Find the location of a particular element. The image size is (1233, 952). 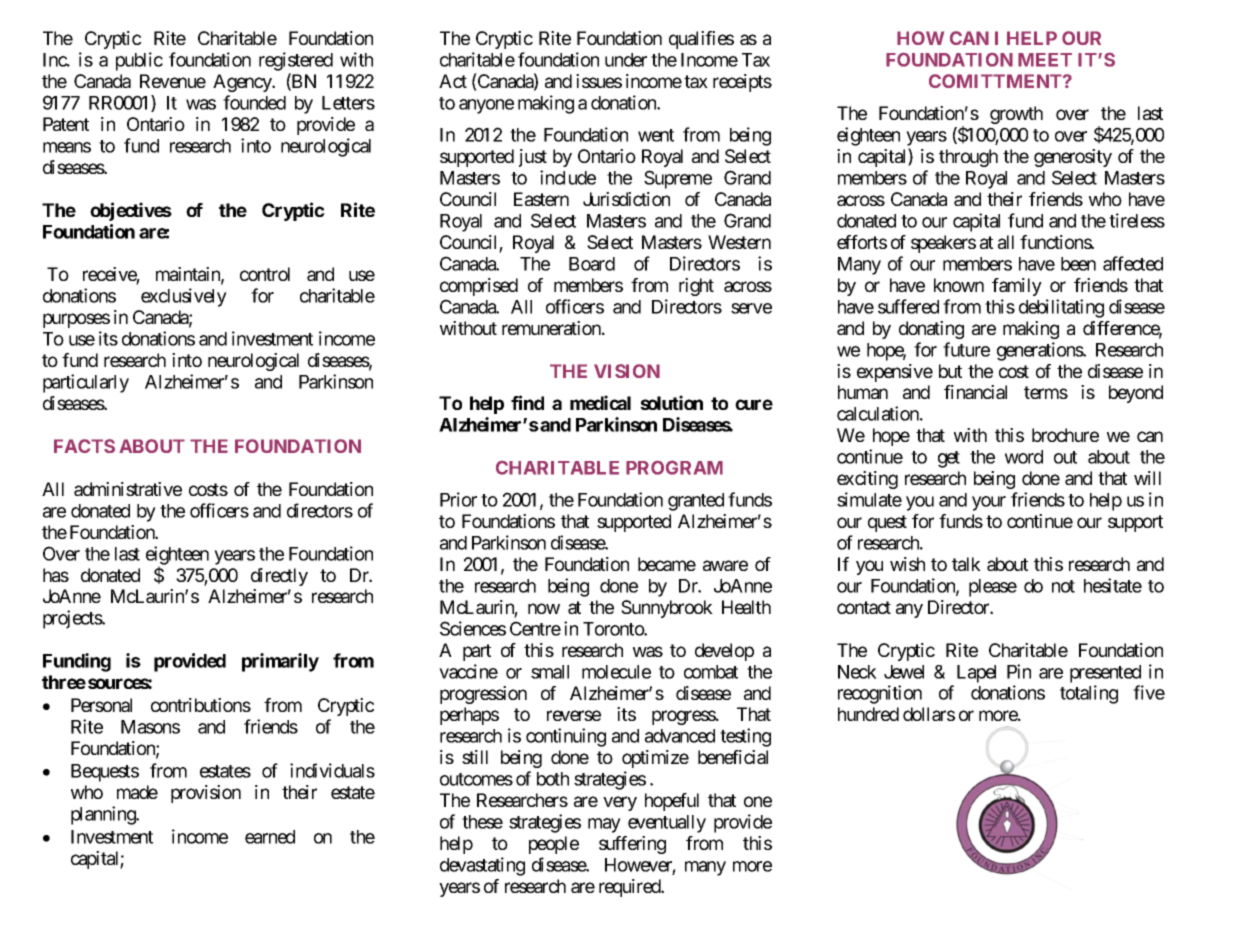

future is located at coordinates (966, 349).
